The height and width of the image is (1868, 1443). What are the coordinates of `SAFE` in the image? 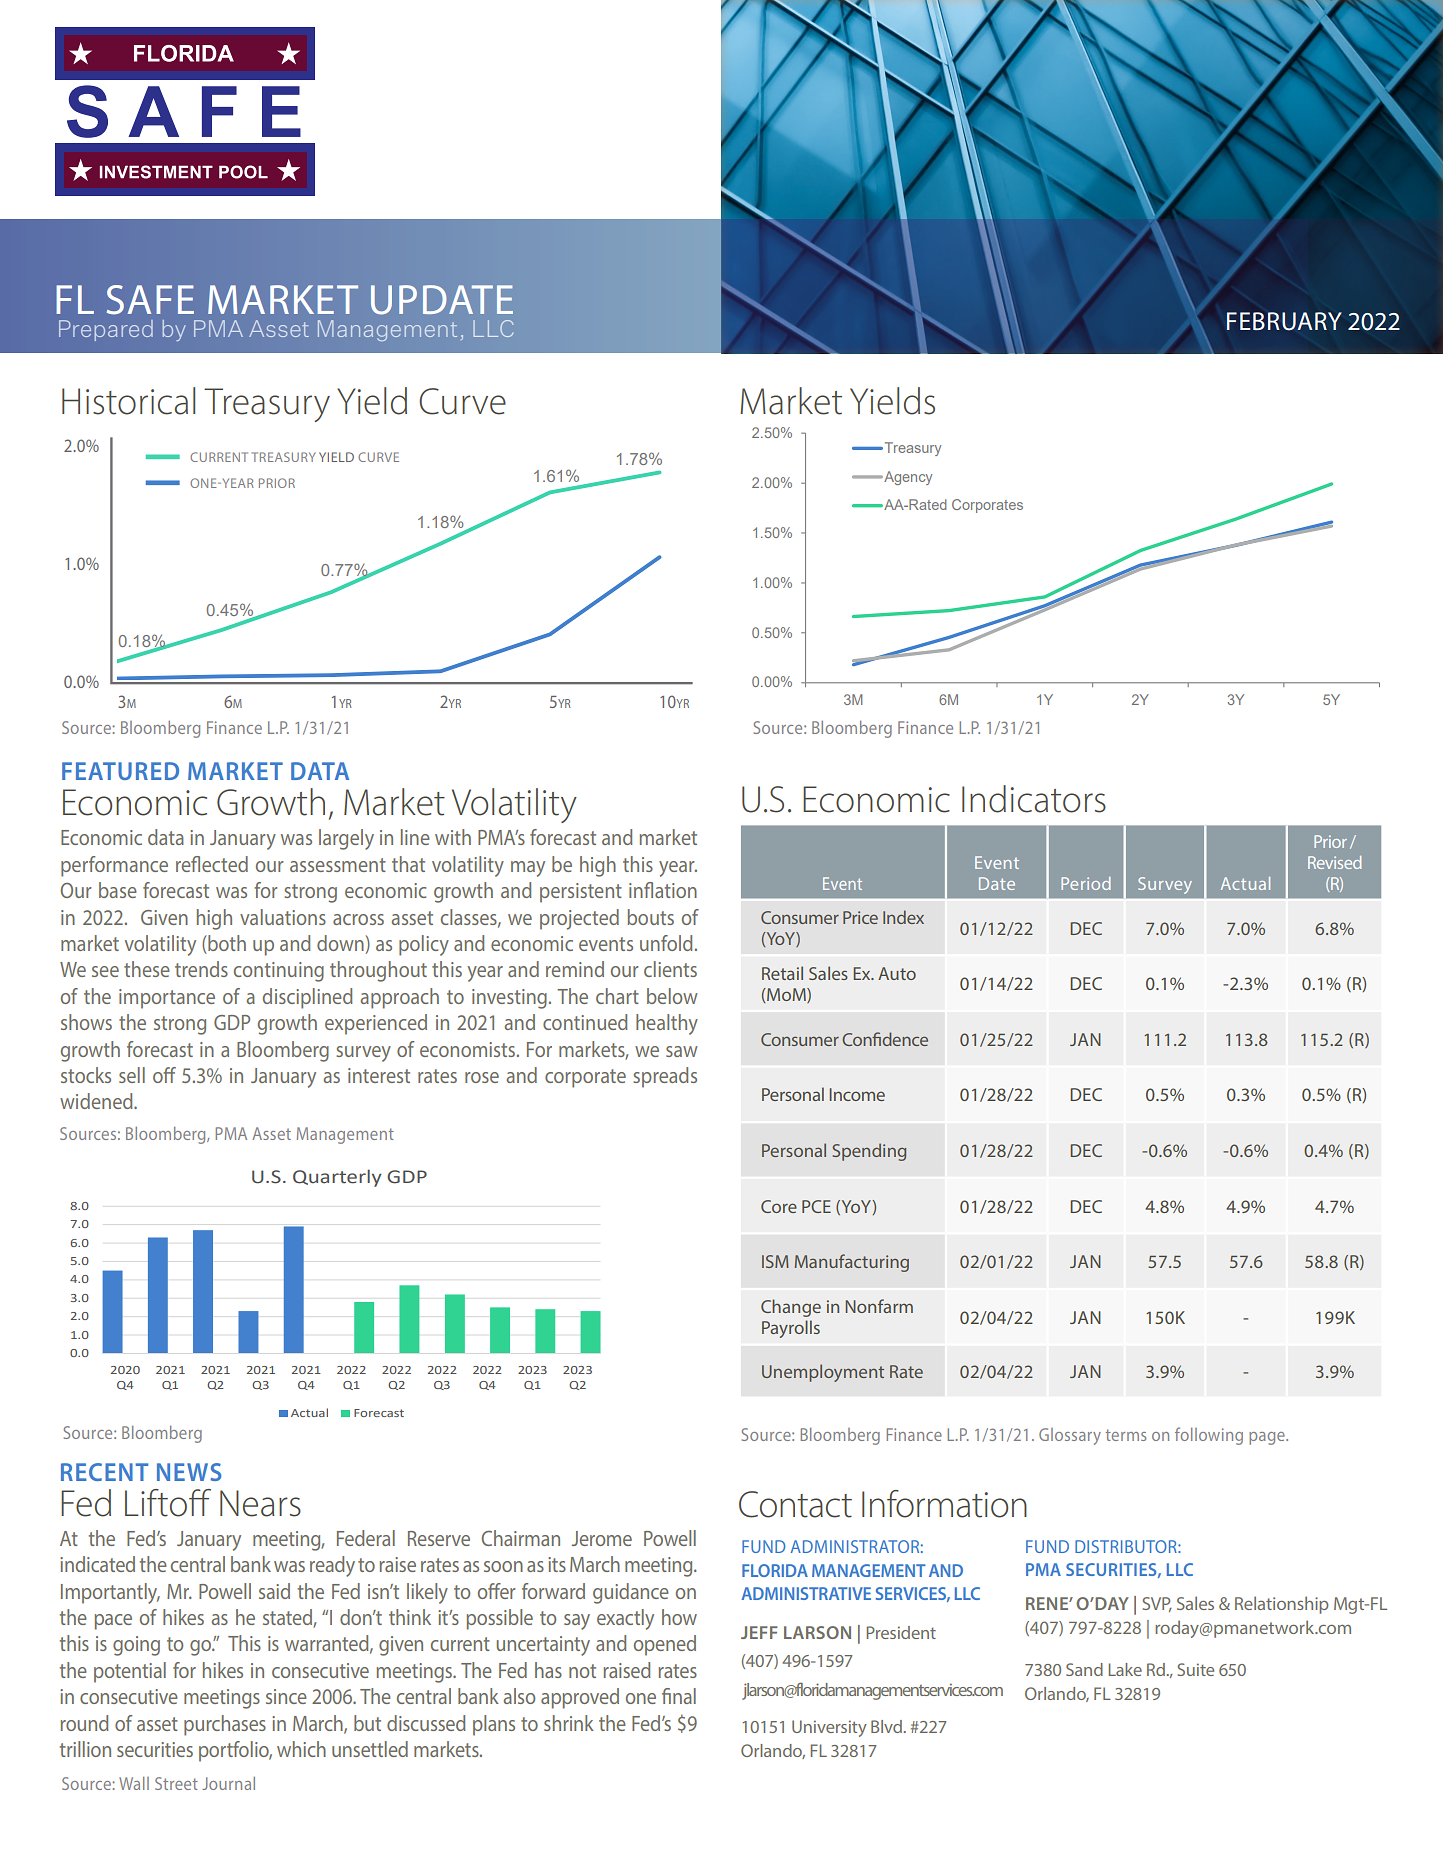 It's located at (150, 300).
